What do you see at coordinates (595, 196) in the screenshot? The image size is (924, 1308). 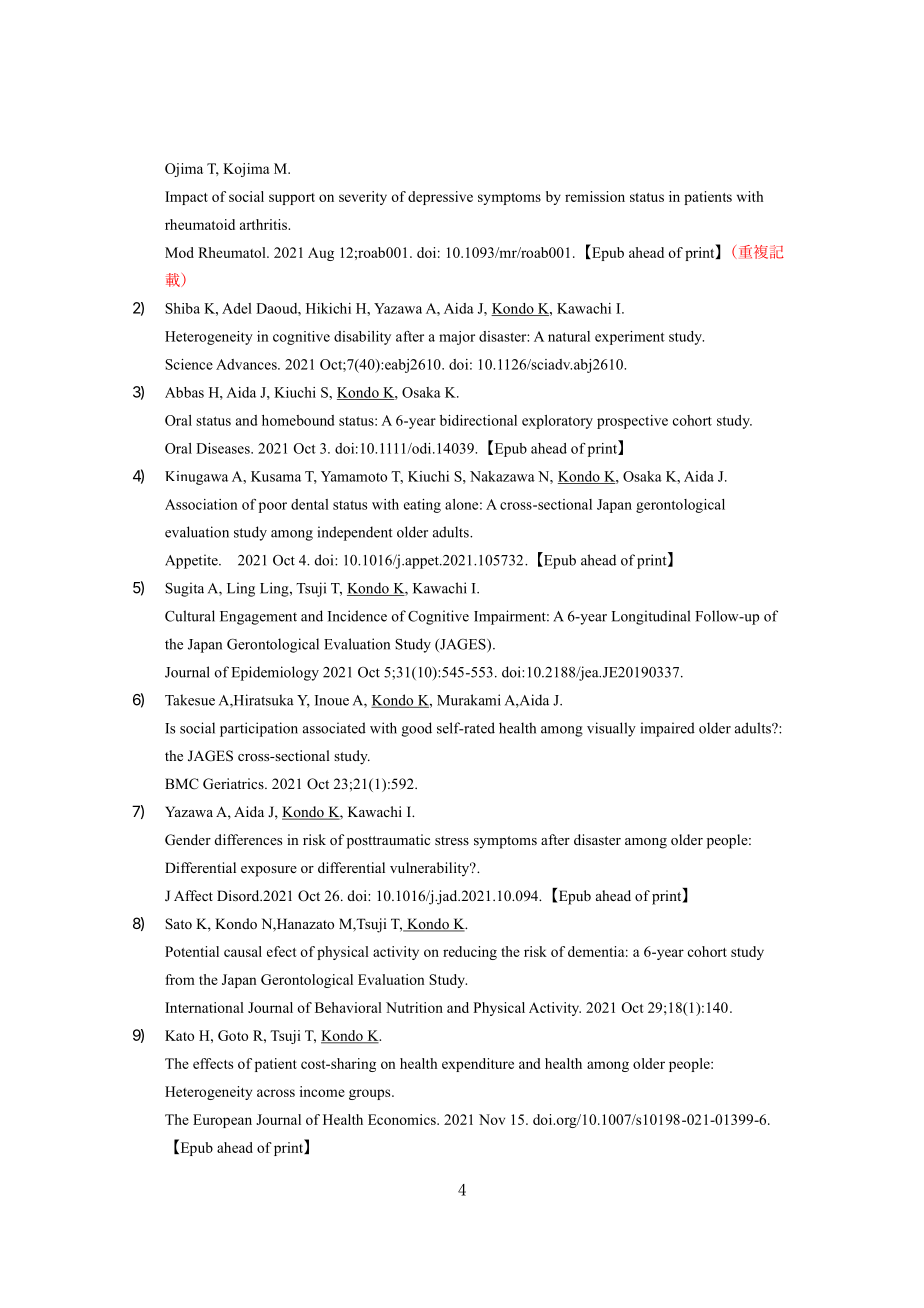 I see `remission` at bounding box center [595, 196].
